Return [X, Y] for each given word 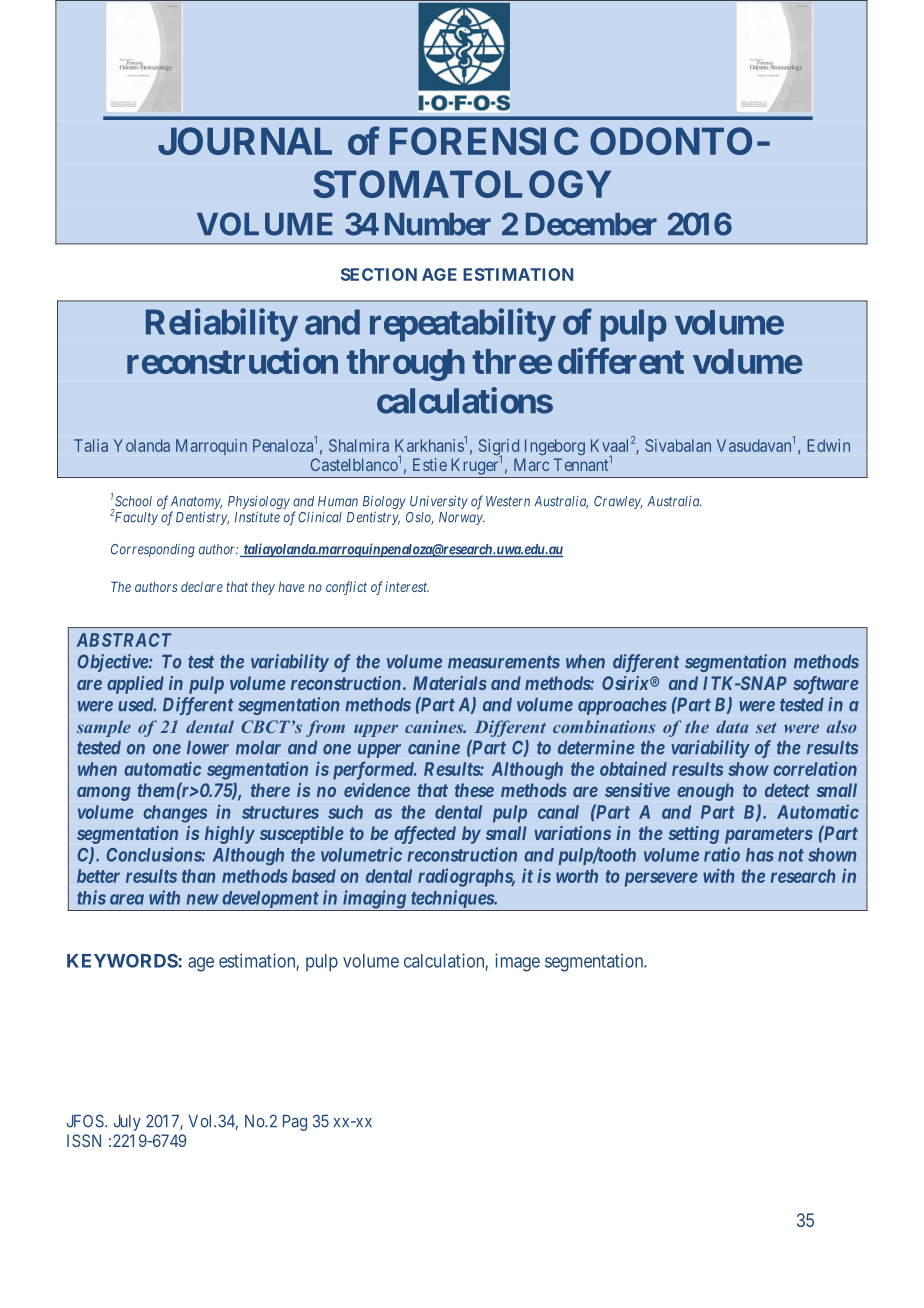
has [760, 855]
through [406, 365]
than [199, 876]
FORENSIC [484, 141]
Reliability [221, 325]
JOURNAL [245, 141]
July [127, 1123]
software [826, 685]
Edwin [828, 445]
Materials [450, 683]
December [591, 224]
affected [425, 835]
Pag [295, 1123]
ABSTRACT [124, 640]
